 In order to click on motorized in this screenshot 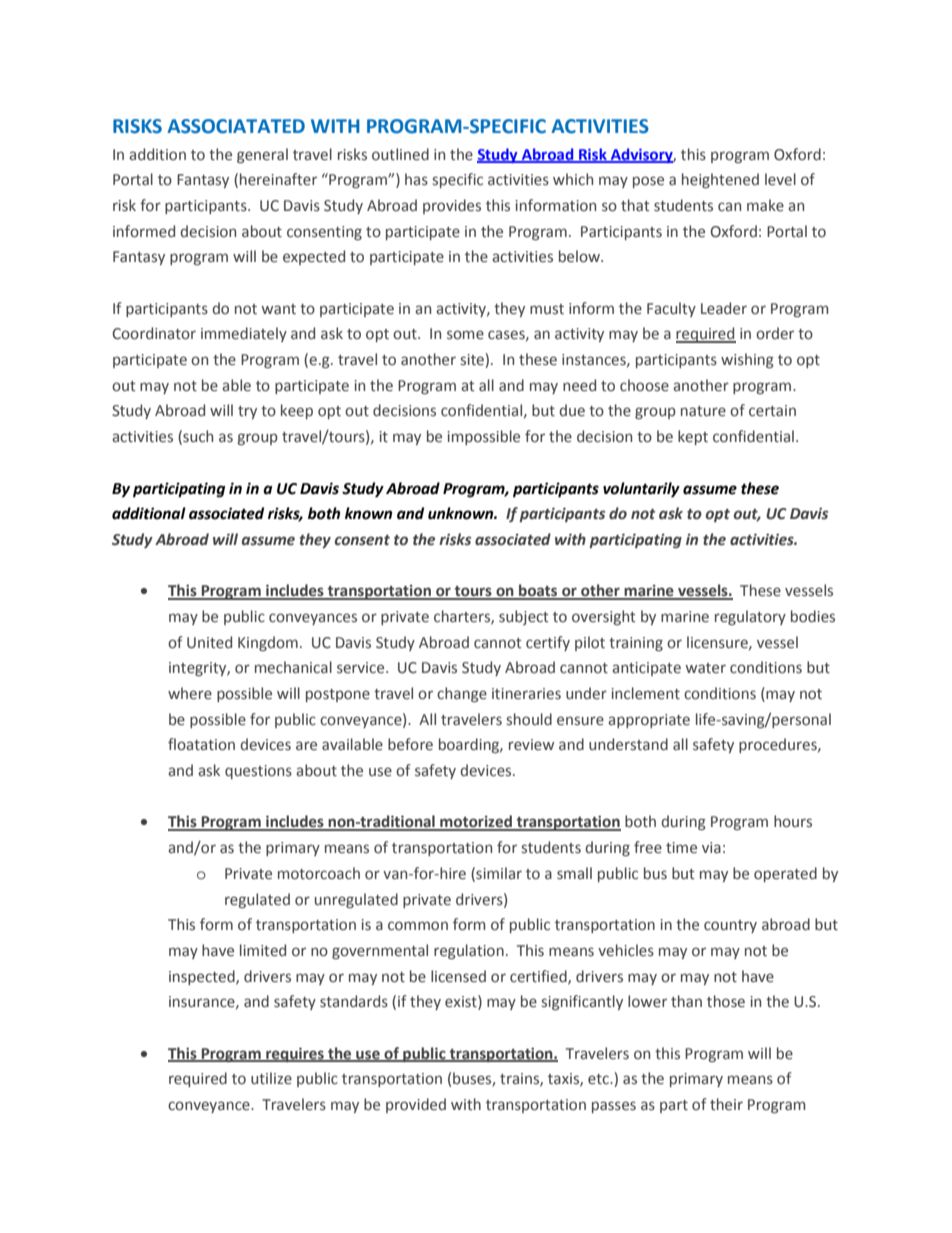, I will do `click(476, 822)`.
